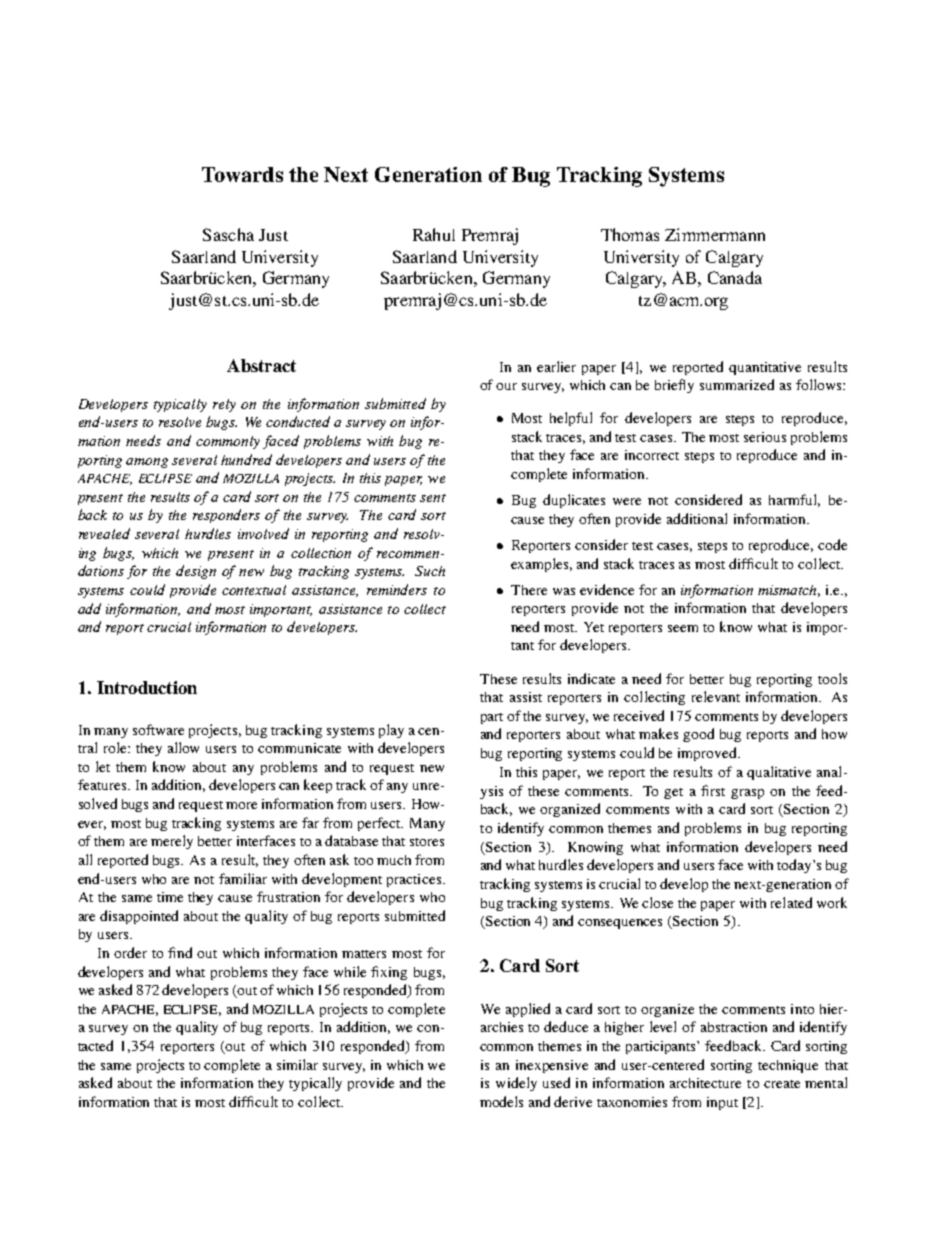  What do you see at coordinates (683, 628) in the screenshot?
I see `seem` at bounding box center [683, 628].
